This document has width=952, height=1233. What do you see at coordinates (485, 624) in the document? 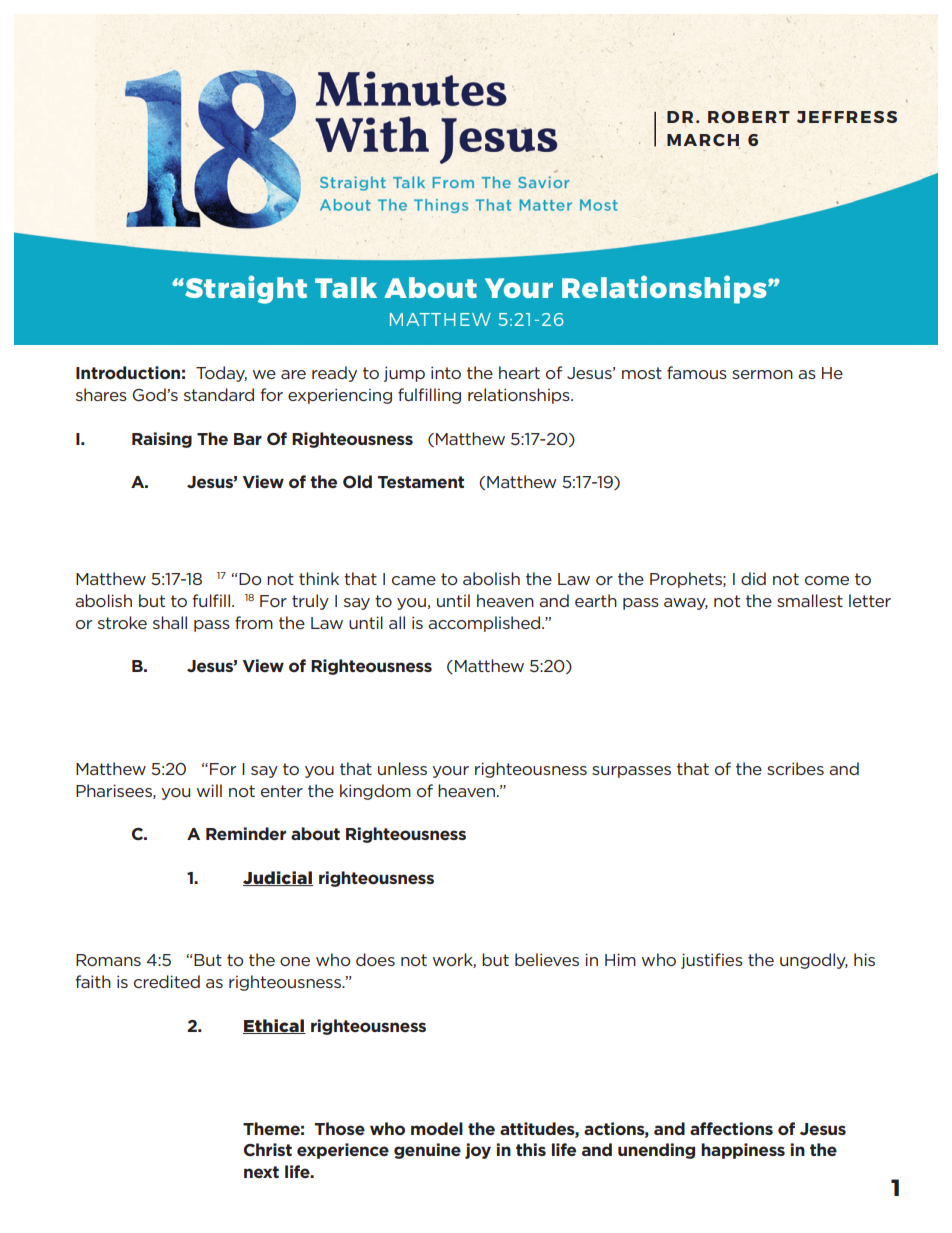
I see `accomplished` at bounding box center [485, 624].
